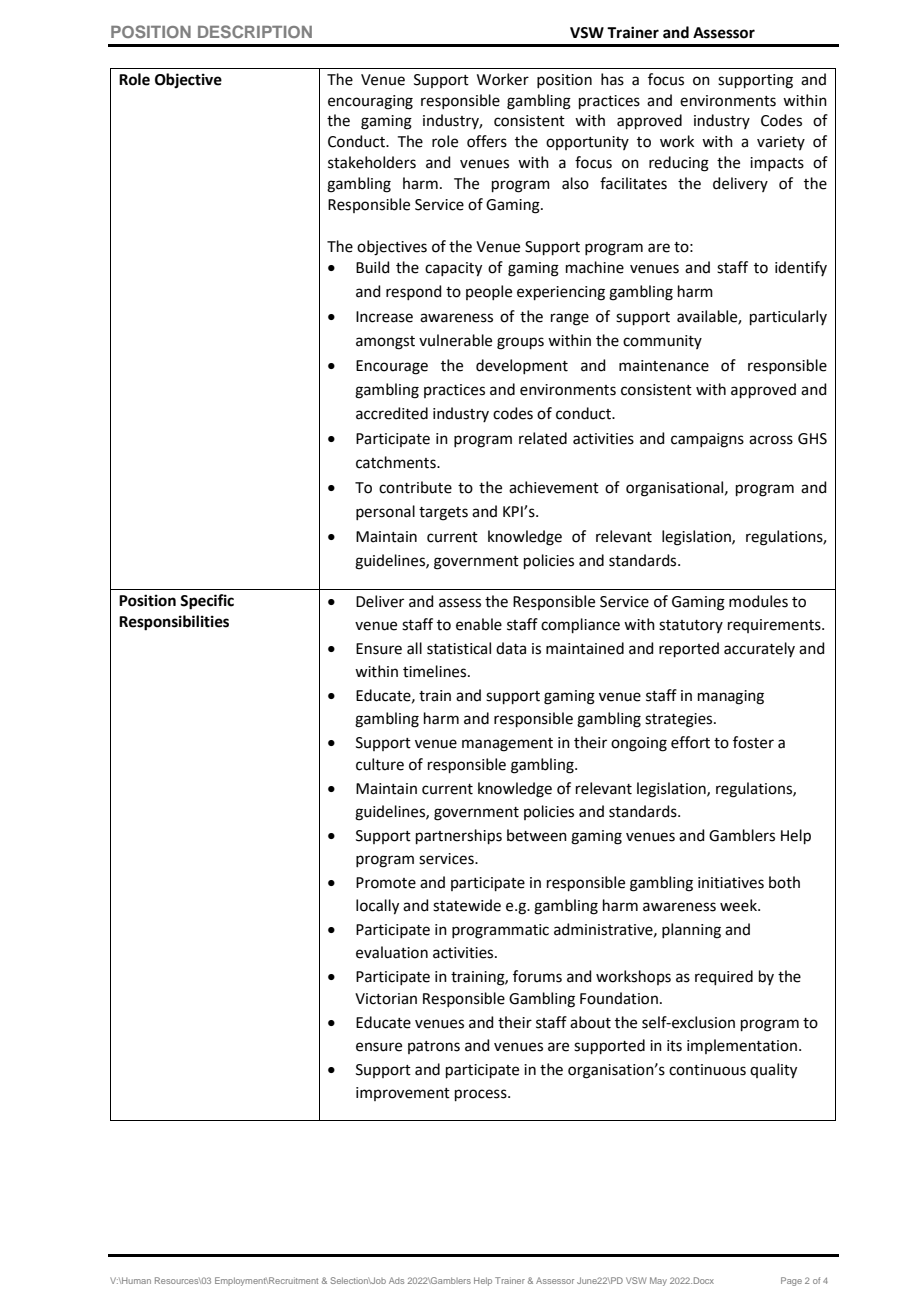 The width and height of the screenshot is (924, 1308). What do you see at coordinates (255, 31) in the screenshot?
I see `DESCRIPTION` at bounding box center [255, 31].
